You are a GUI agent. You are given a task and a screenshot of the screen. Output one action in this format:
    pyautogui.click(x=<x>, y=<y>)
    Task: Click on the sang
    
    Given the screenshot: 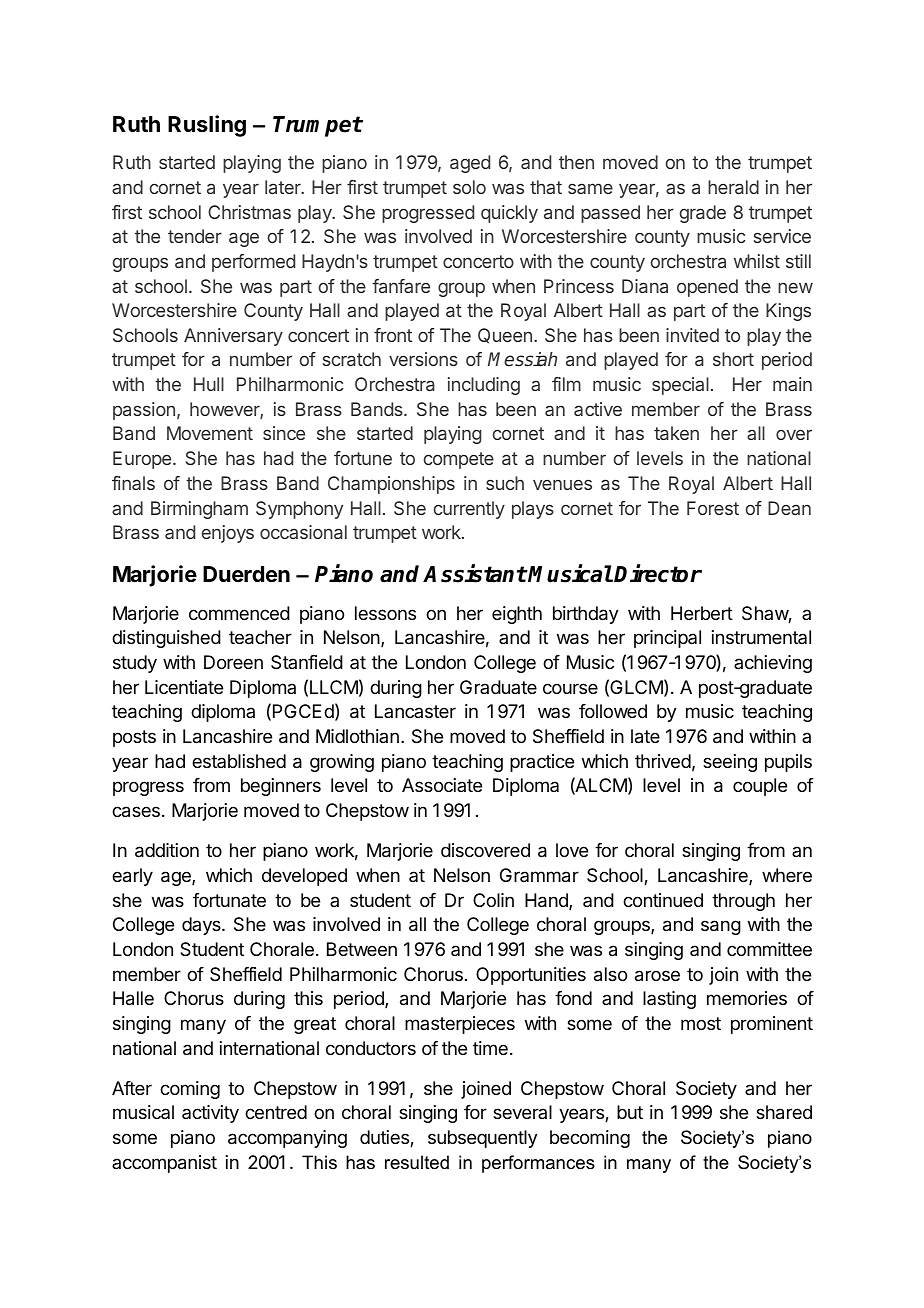 What is the action you would take?
    pyautogui.click(x=721, y=927)
